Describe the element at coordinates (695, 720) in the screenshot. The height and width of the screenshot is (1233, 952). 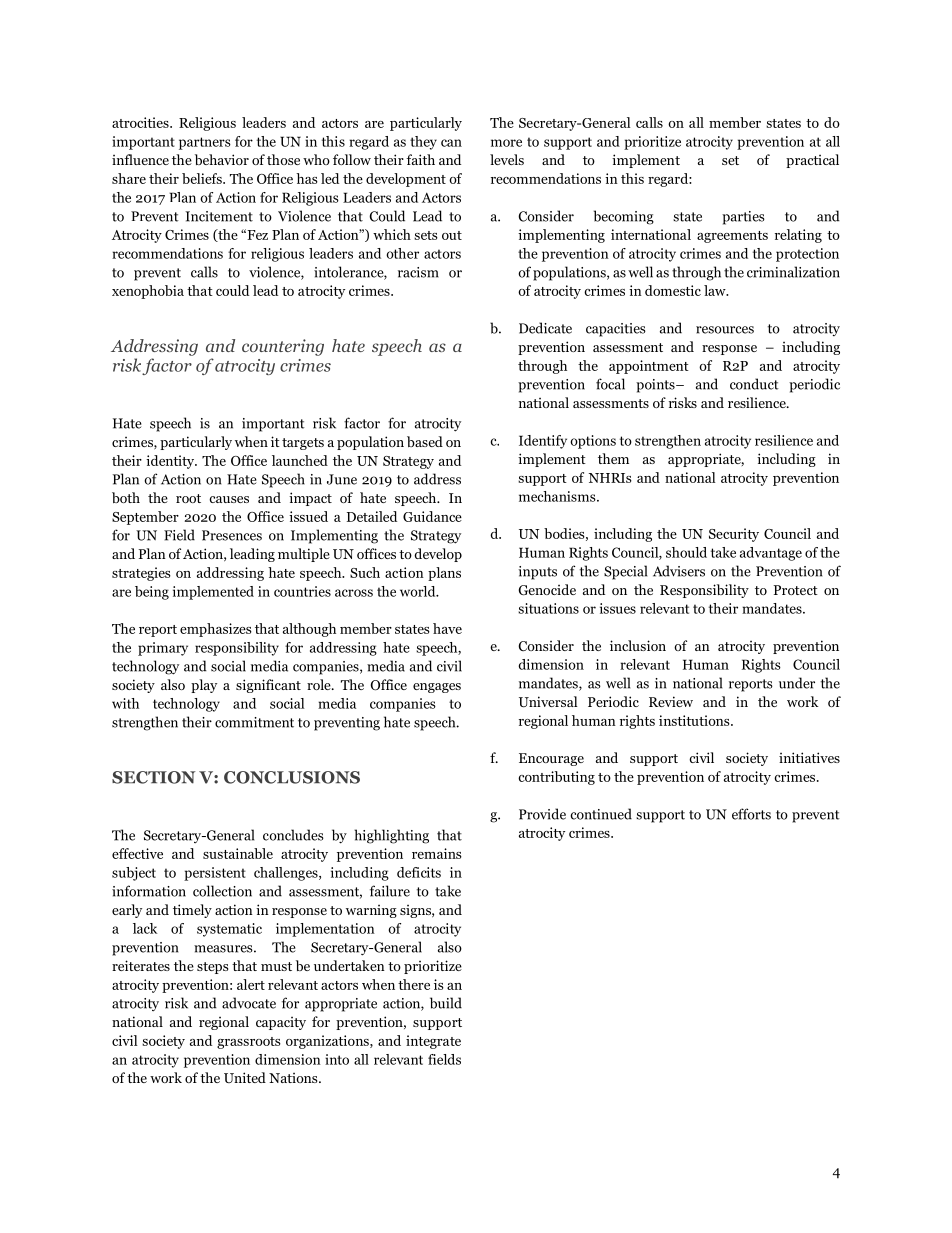
I see `institutions` at that location.
